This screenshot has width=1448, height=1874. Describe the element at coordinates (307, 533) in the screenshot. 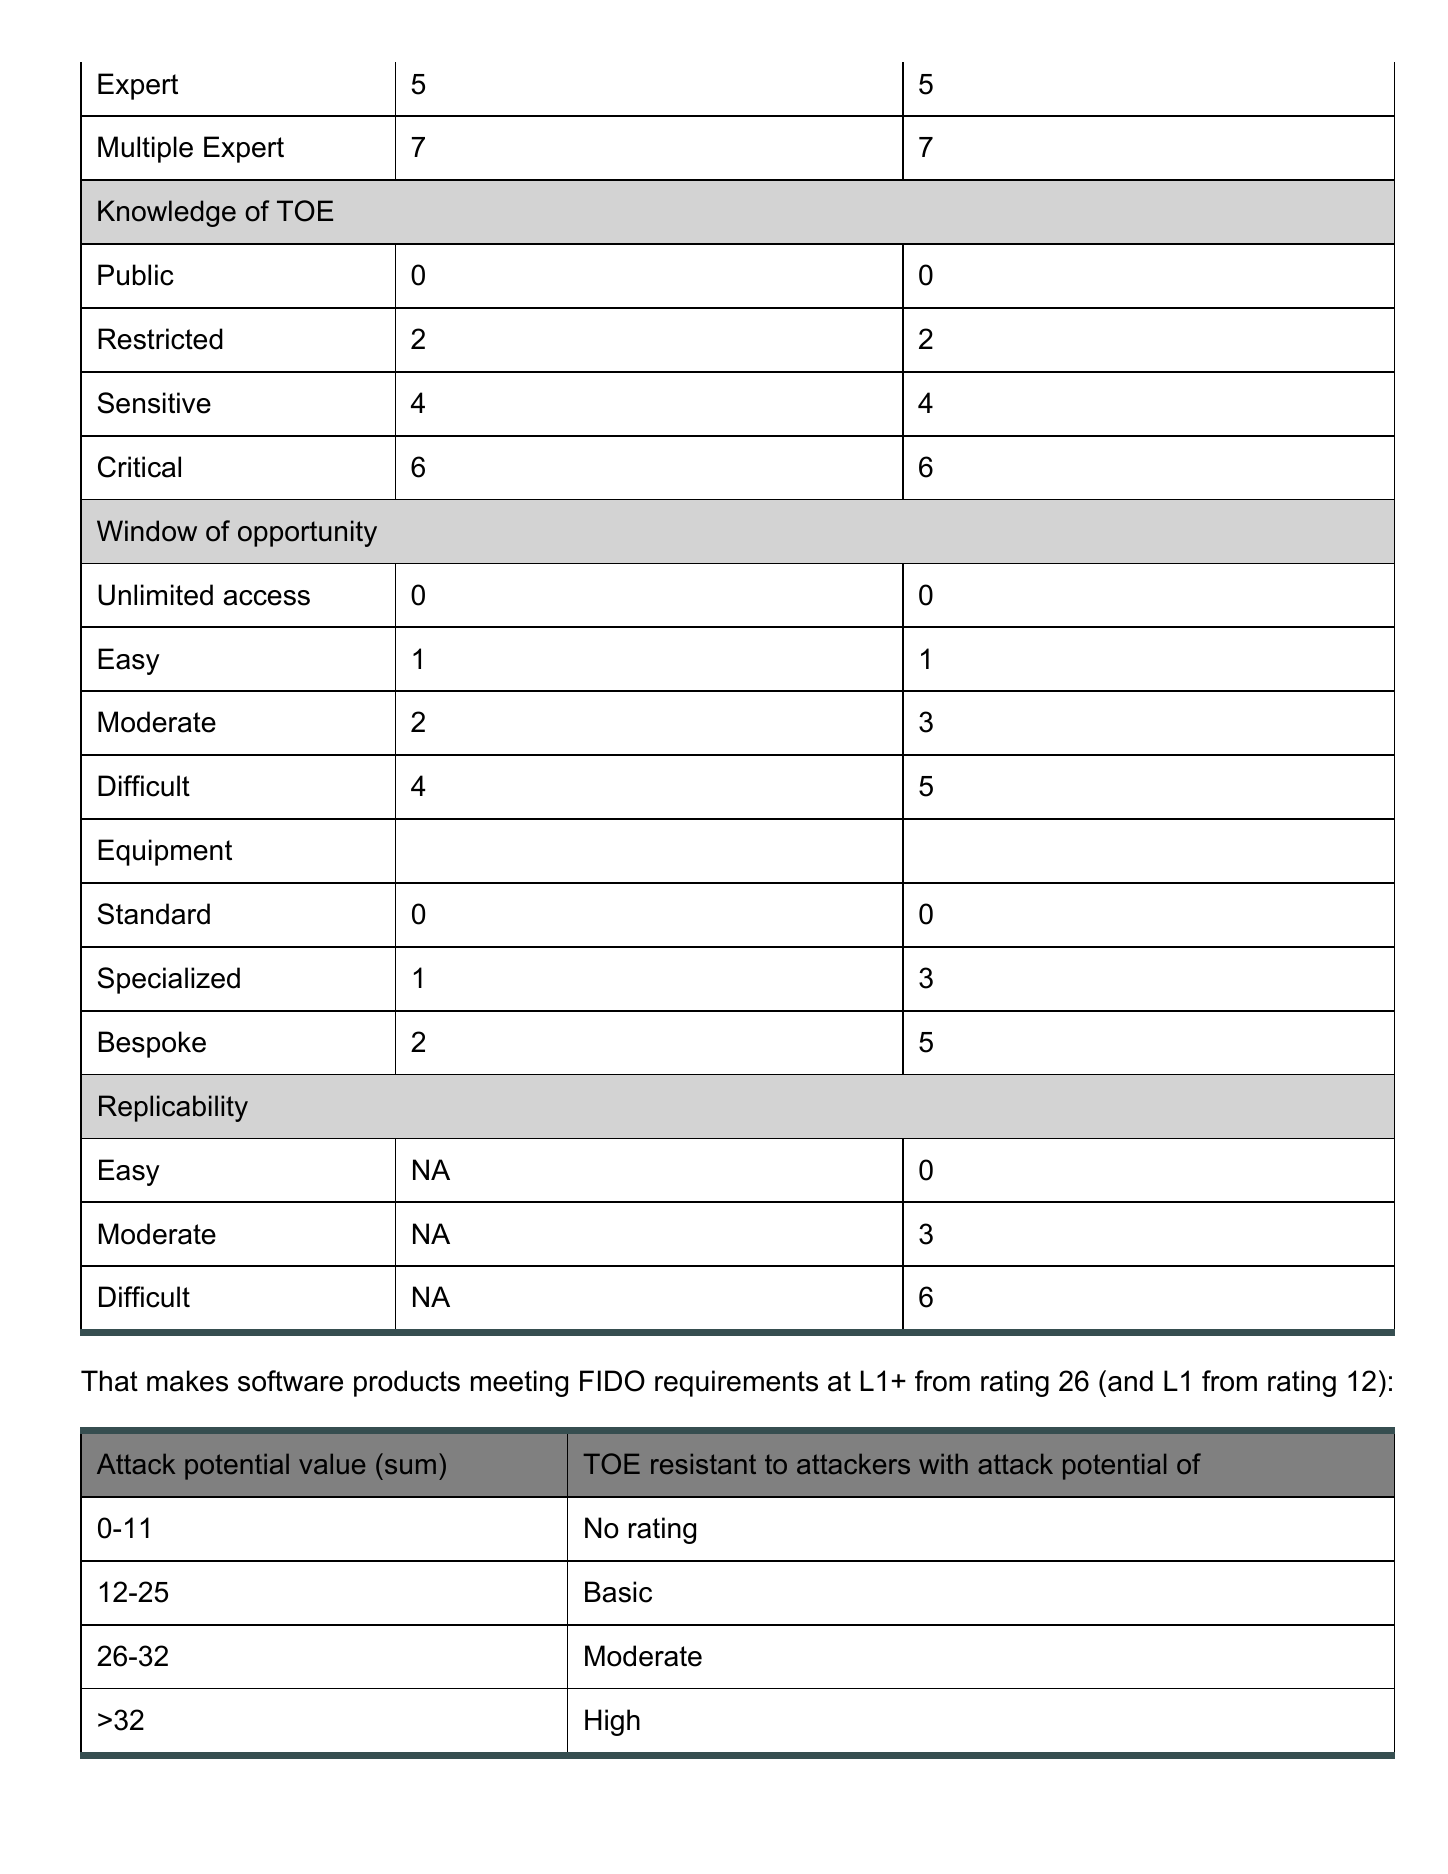

I see `opportunity` at that location.
